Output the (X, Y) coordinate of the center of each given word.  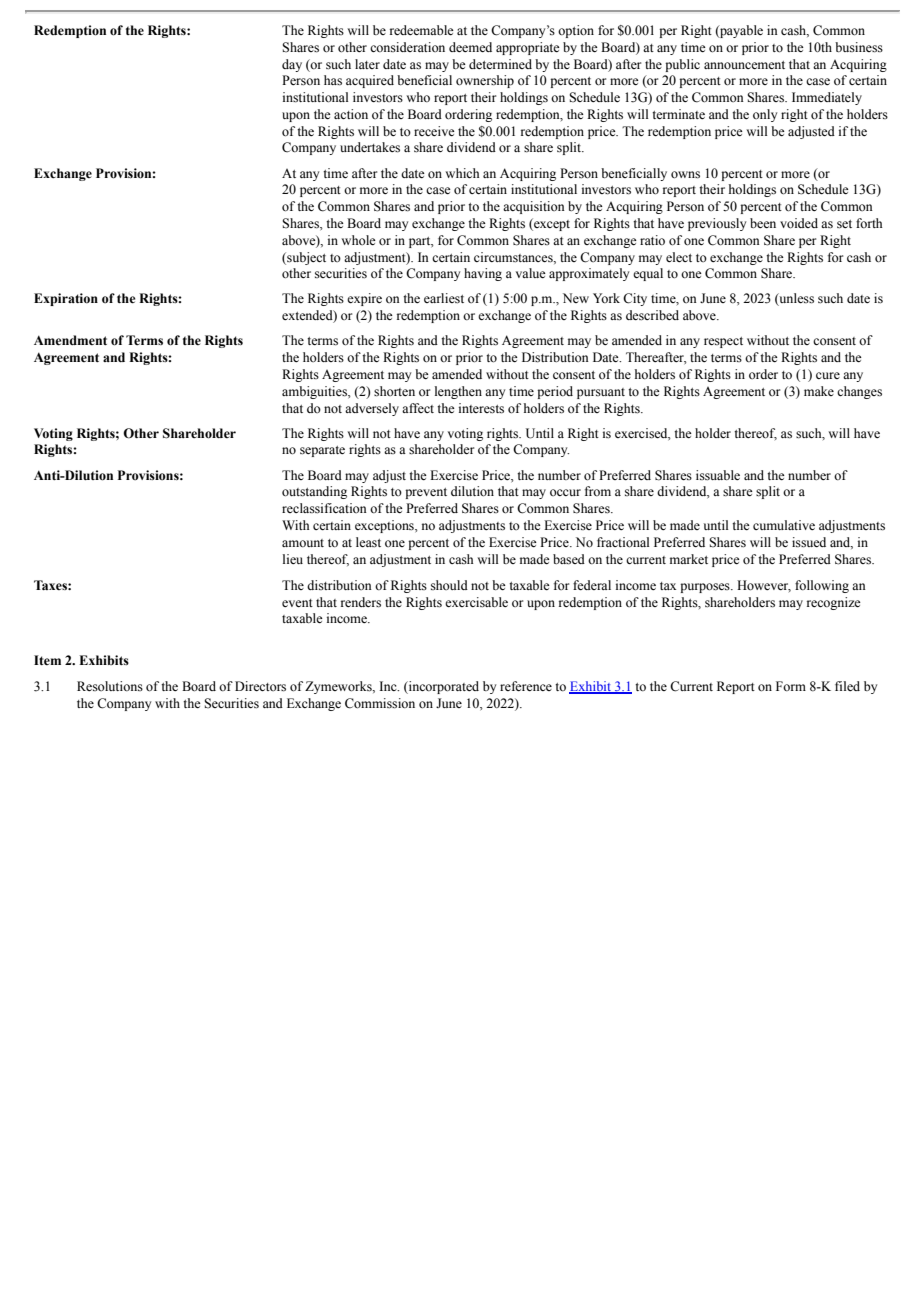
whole (358, 240)
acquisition (534, 207)
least (368, 542)
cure (828, 375)
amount (303, 543)
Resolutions (110, 686)
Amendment (70, 340)
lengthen (458, 392)
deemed (470, 47)
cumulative (784, 525)
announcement (744, 65)
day (292, 65)
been (763, 223)
